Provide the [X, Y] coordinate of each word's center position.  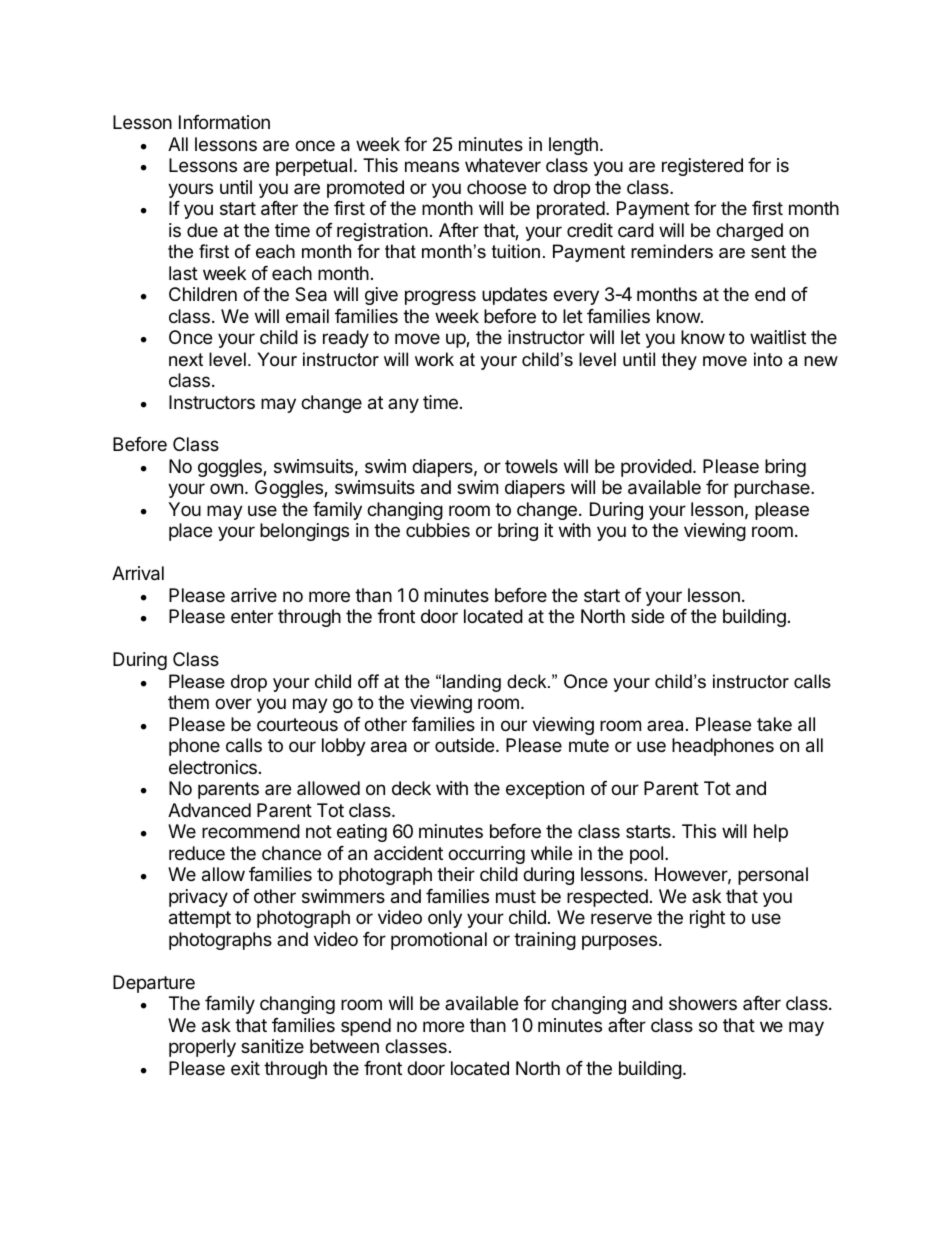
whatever [503, 165]
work [434, 359]
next [186, 360]
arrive [254, 595]
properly [202, 1048]
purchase [773, 489]
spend [366, 1027]
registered [702, 167]
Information [224, 122]
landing [472, 683]
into [768, 359]
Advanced [209, 810]
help [771, 833]
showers [703, 1003]
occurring [486, 855]
